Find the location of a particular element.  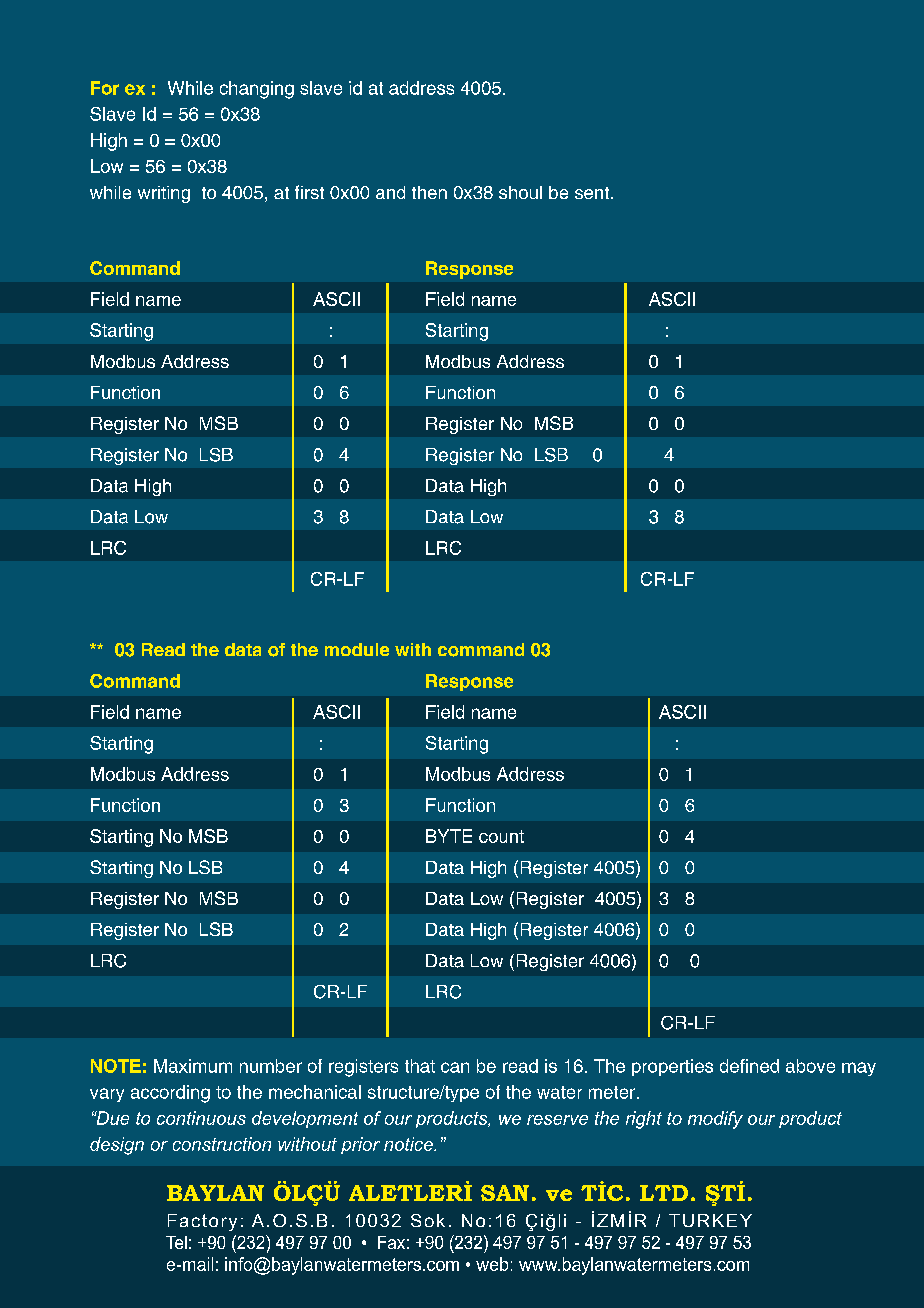

Factory is located at coordinates (202, 1222).
